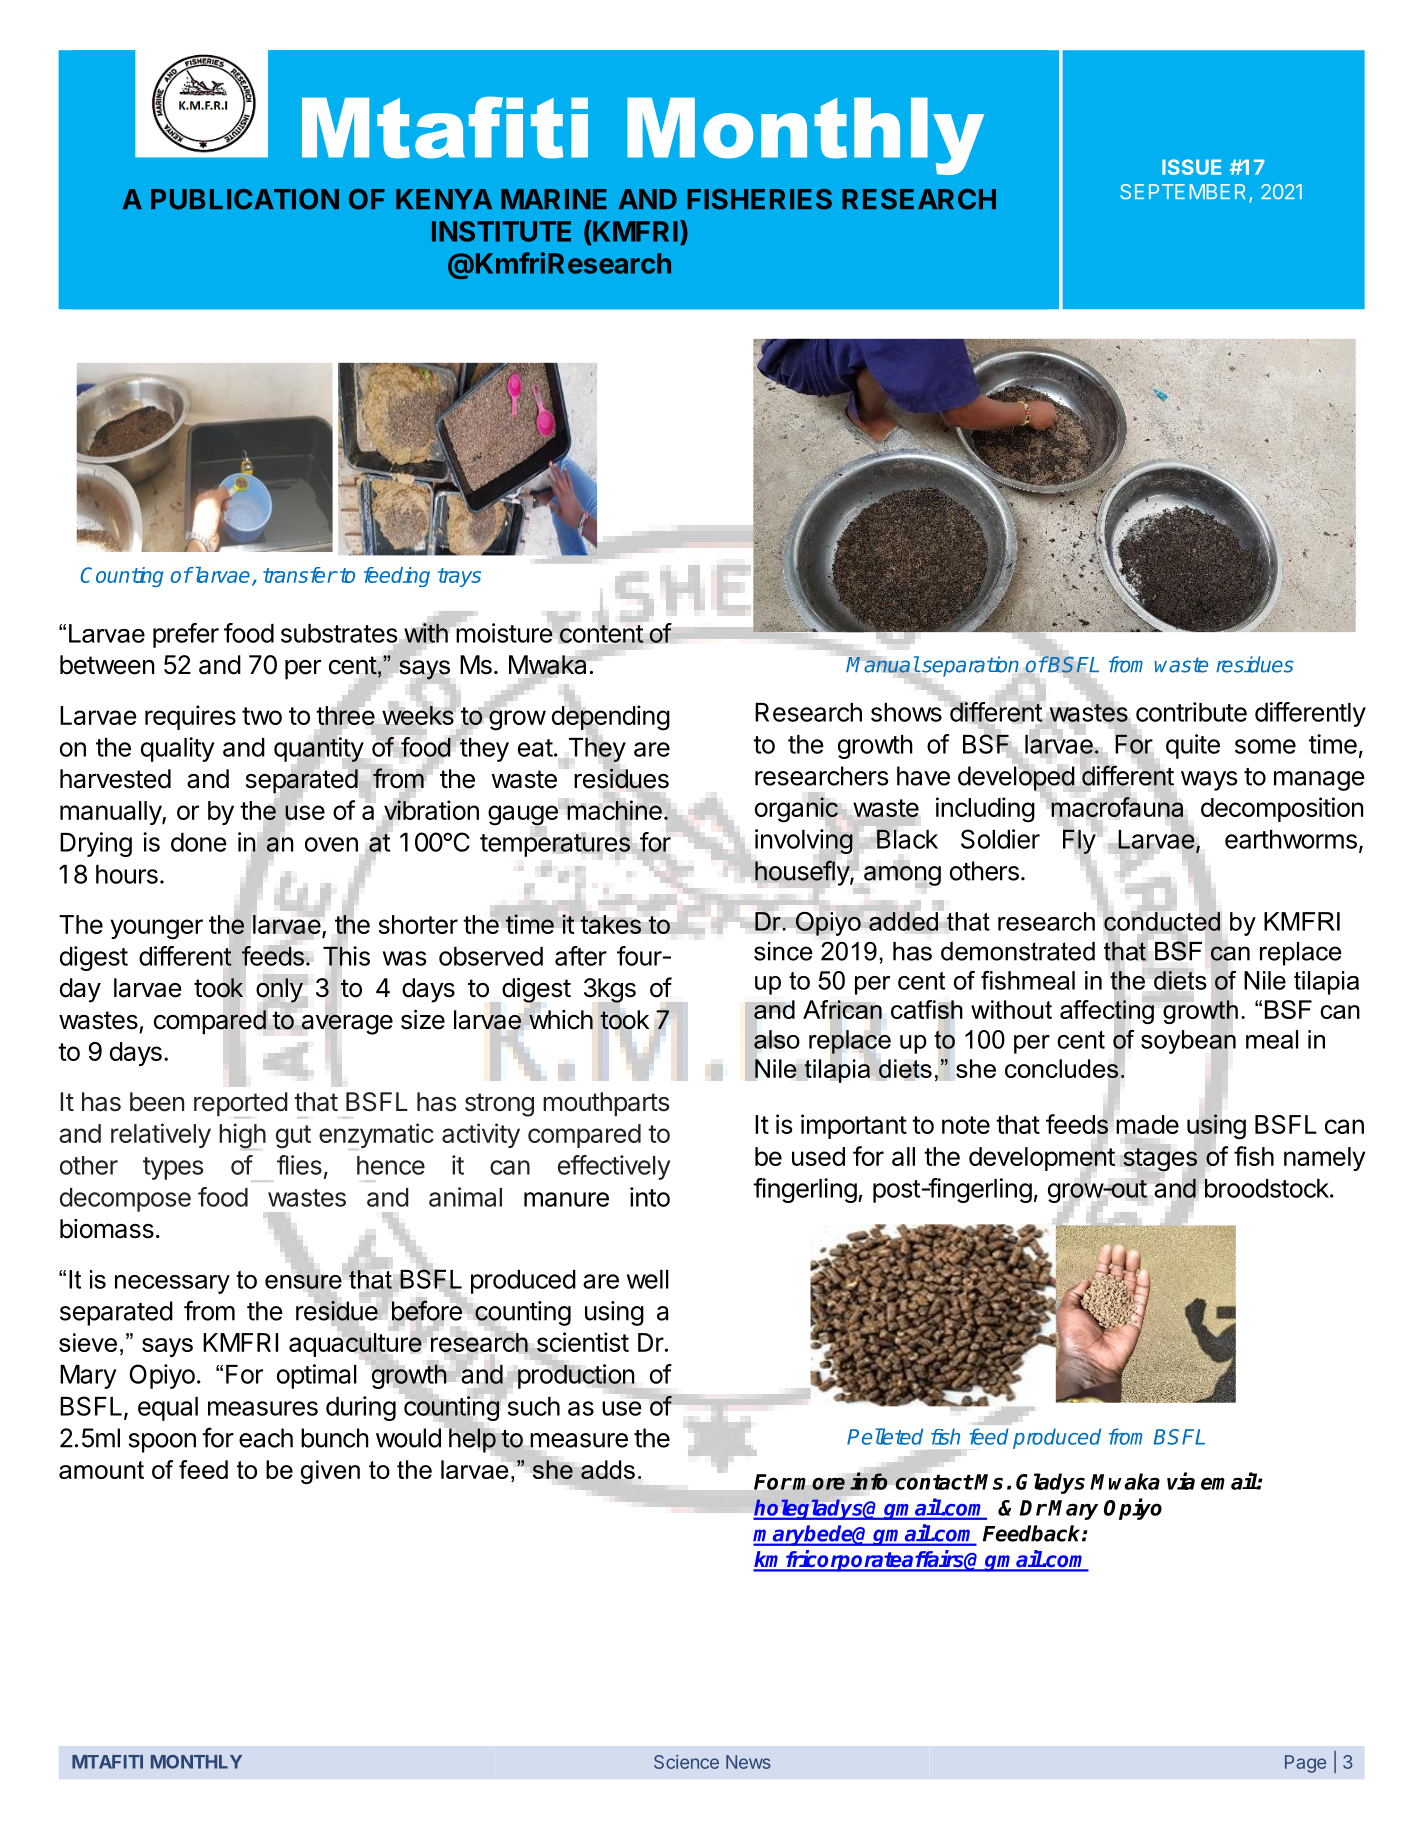  What do you see at coordinates (245, 199) in the screenshot?
I see `PUBLICATION` at bounding box center [245, 199].
